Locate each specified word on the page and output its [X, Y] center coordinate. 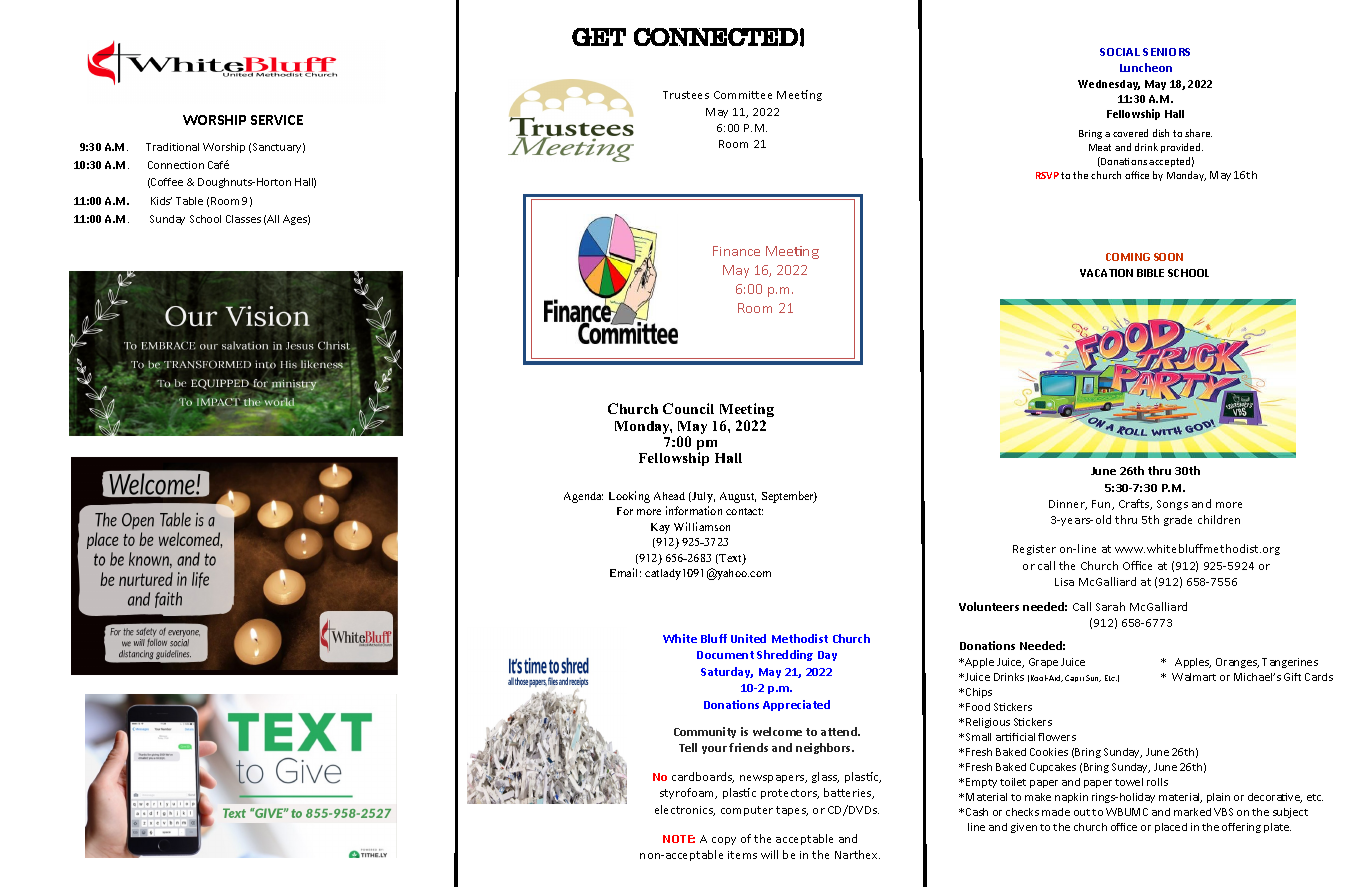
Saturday [727, 672]
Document [725, 655]
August [738, 497]
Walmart [1194, 677]
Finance [736, 251]
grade [1178, 520]
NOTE [679, 839]
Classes [243, 219]
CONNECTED [716, 37]
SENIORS [1166, 52]
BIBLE [1150, 273]
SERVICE [277, 120]
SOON [1168, 257]
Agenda [583, 497]
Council [688, 408]
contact [744, 511]
